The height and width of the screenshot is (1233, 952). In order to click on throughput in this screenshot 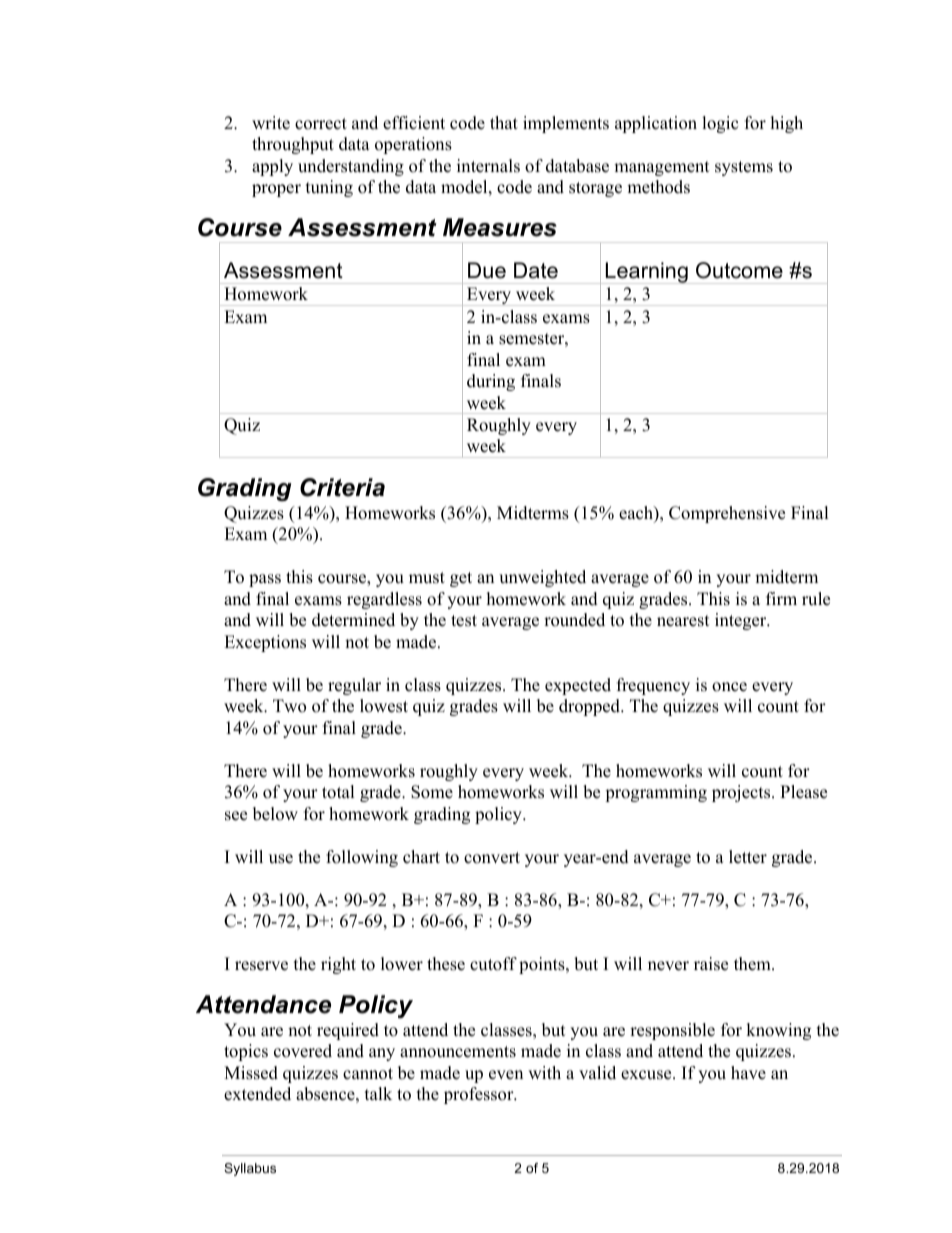, I will do `click(293, 145)`.
